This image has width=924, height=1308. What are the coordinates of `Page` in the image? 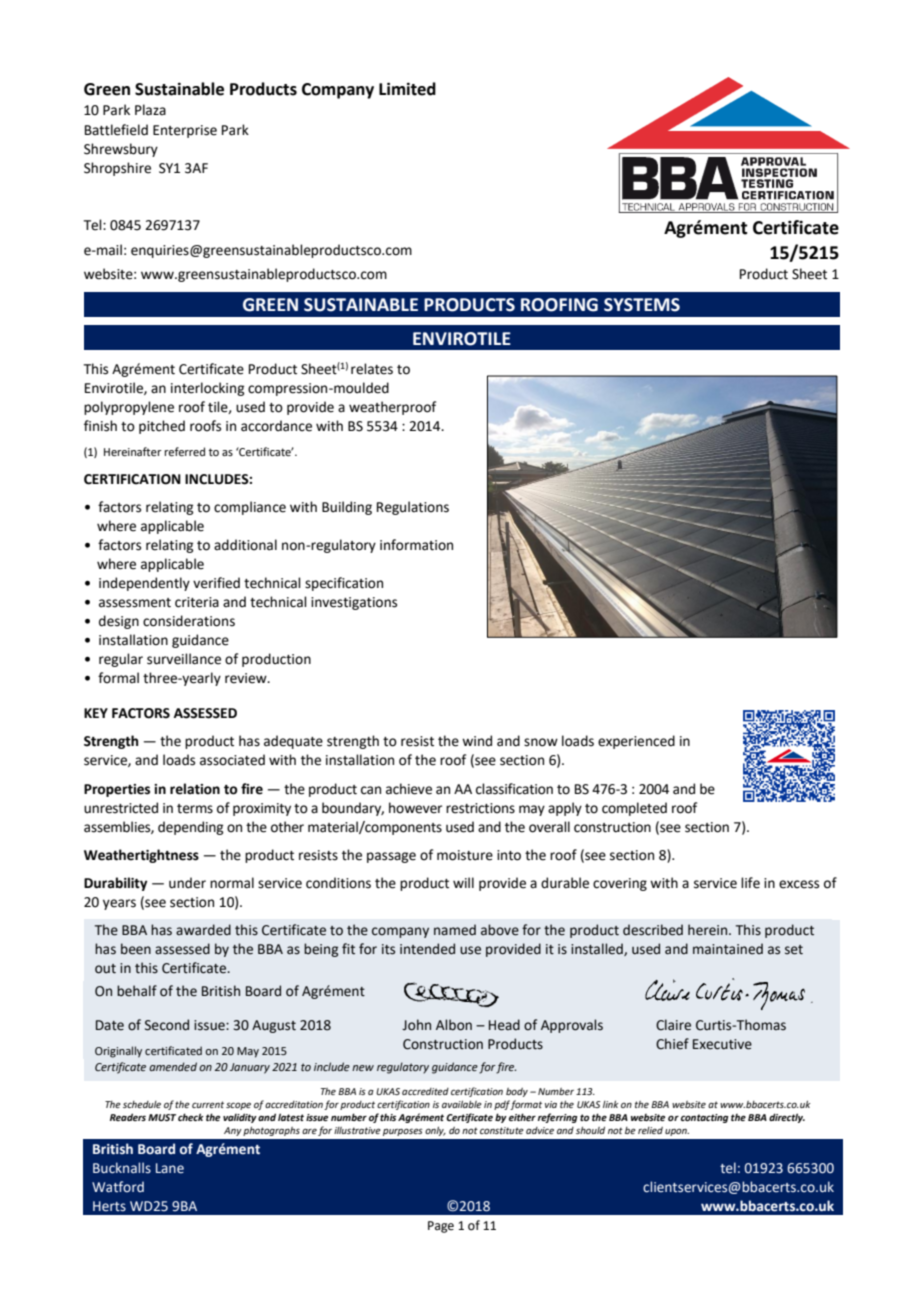 It's located at (441, 1227).
